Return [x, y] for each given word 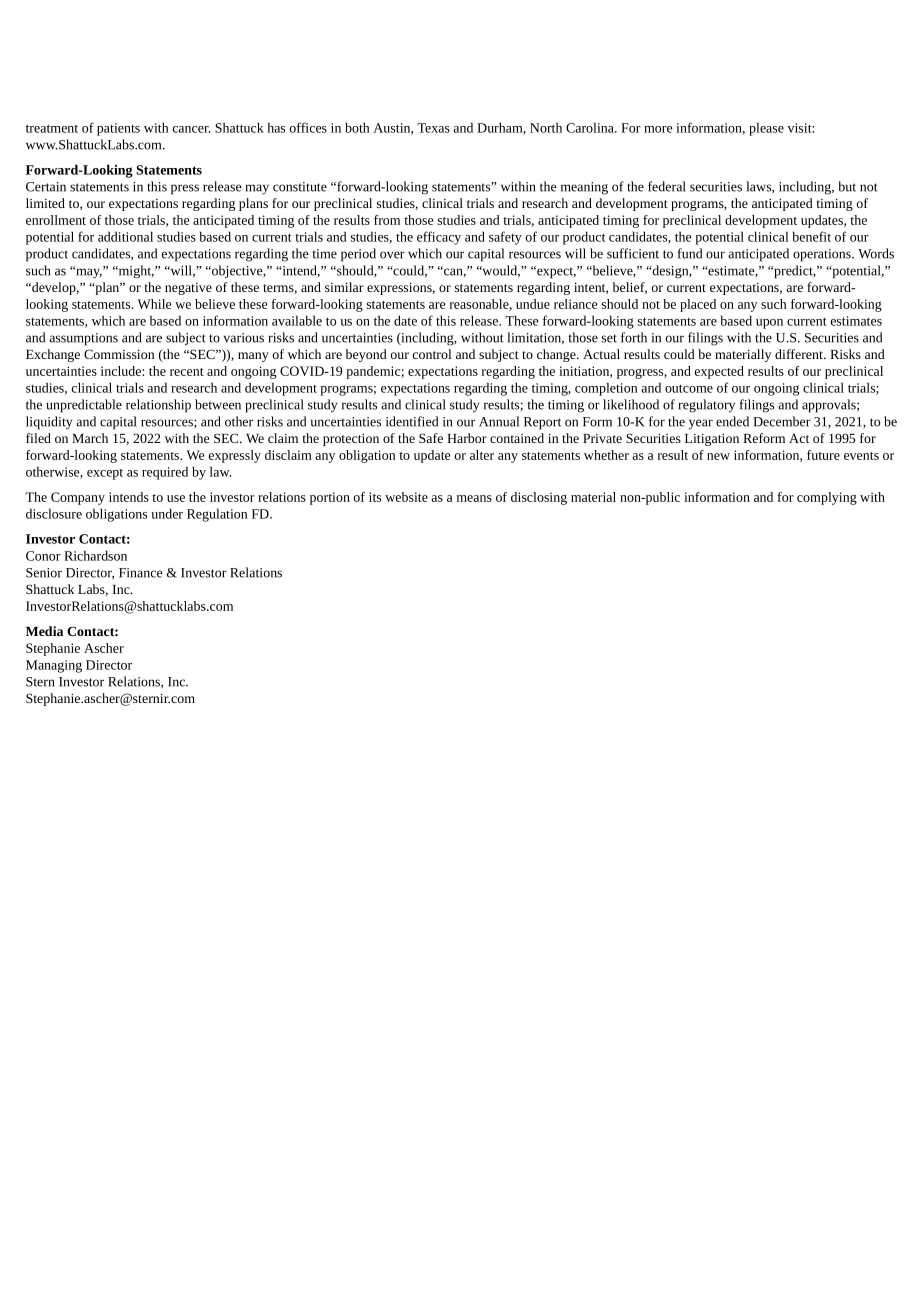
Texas [433, 128]
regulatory [707, 406]
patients [118, 129]
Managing [54, 666]
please [766, 129]
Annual [499, 421]
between [218, 404]
